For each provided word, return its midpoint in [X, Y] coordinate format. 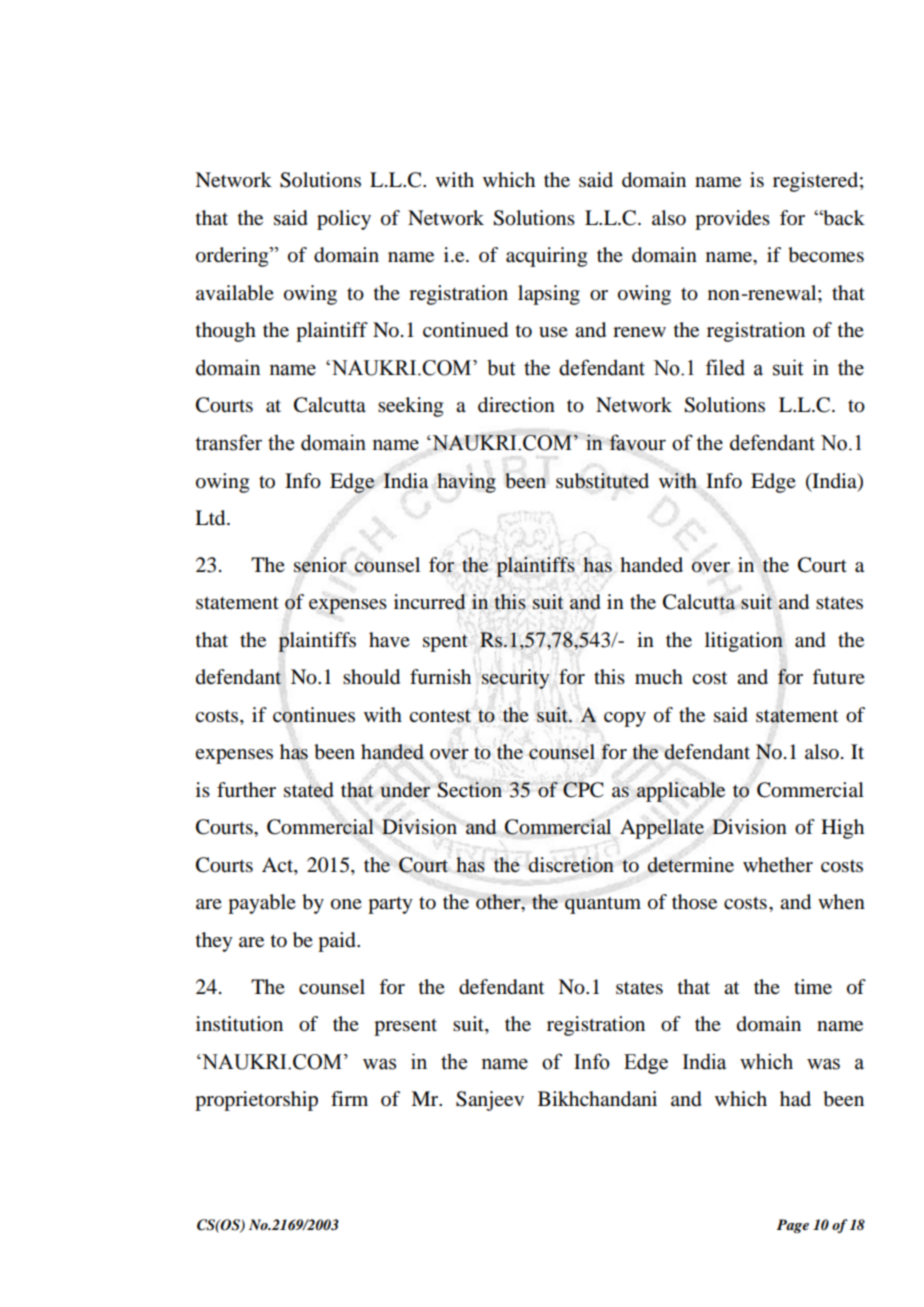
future [838, 677]
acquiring [546, 257]
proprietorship [256, 1101]
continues [314, 715]
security [516, 679]
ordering [233, 257]
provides [732, 220]
